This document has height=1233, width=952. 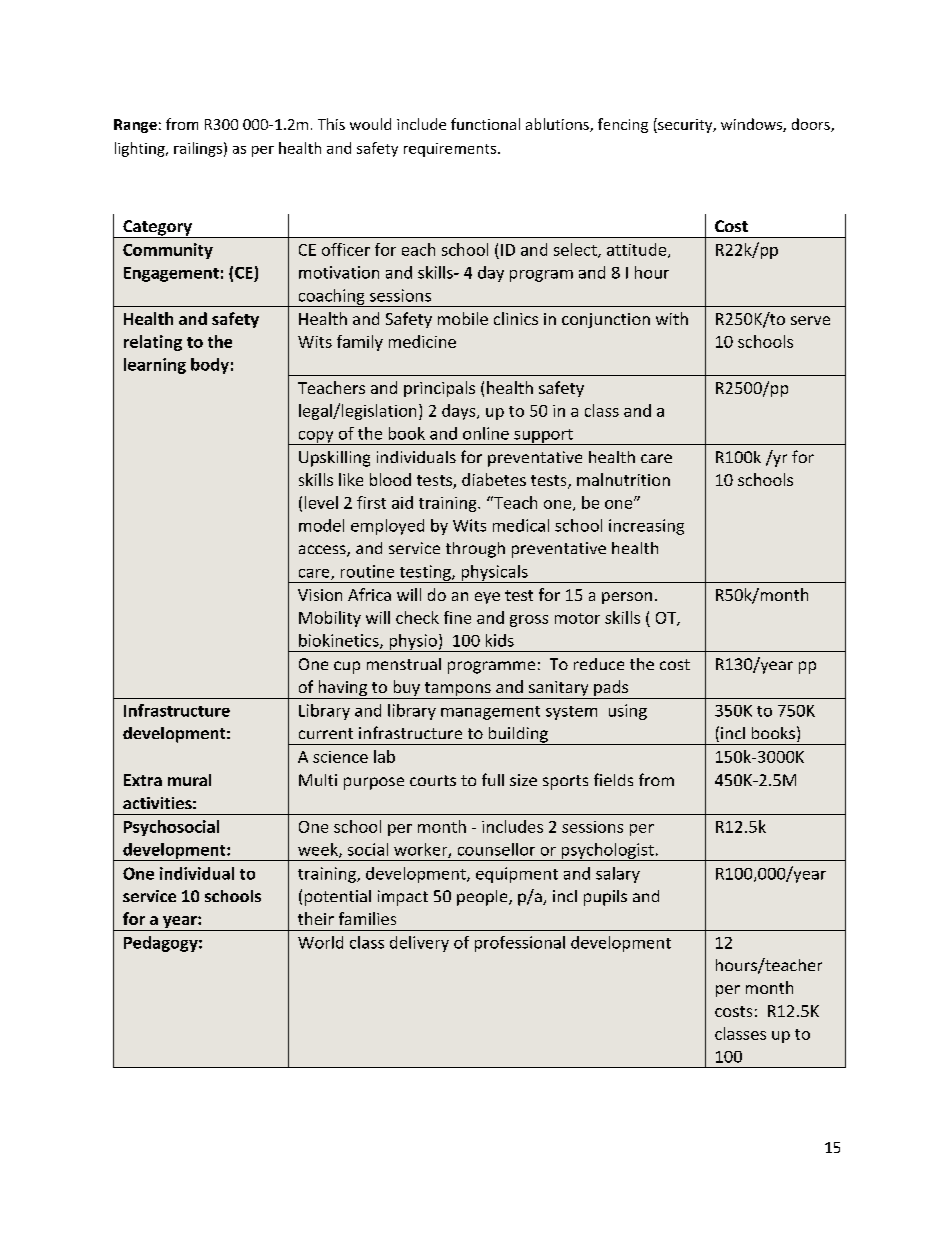 What do you see at coordinates (483, 898) in the document?
I see `people` at bounding box center [483, 898].
